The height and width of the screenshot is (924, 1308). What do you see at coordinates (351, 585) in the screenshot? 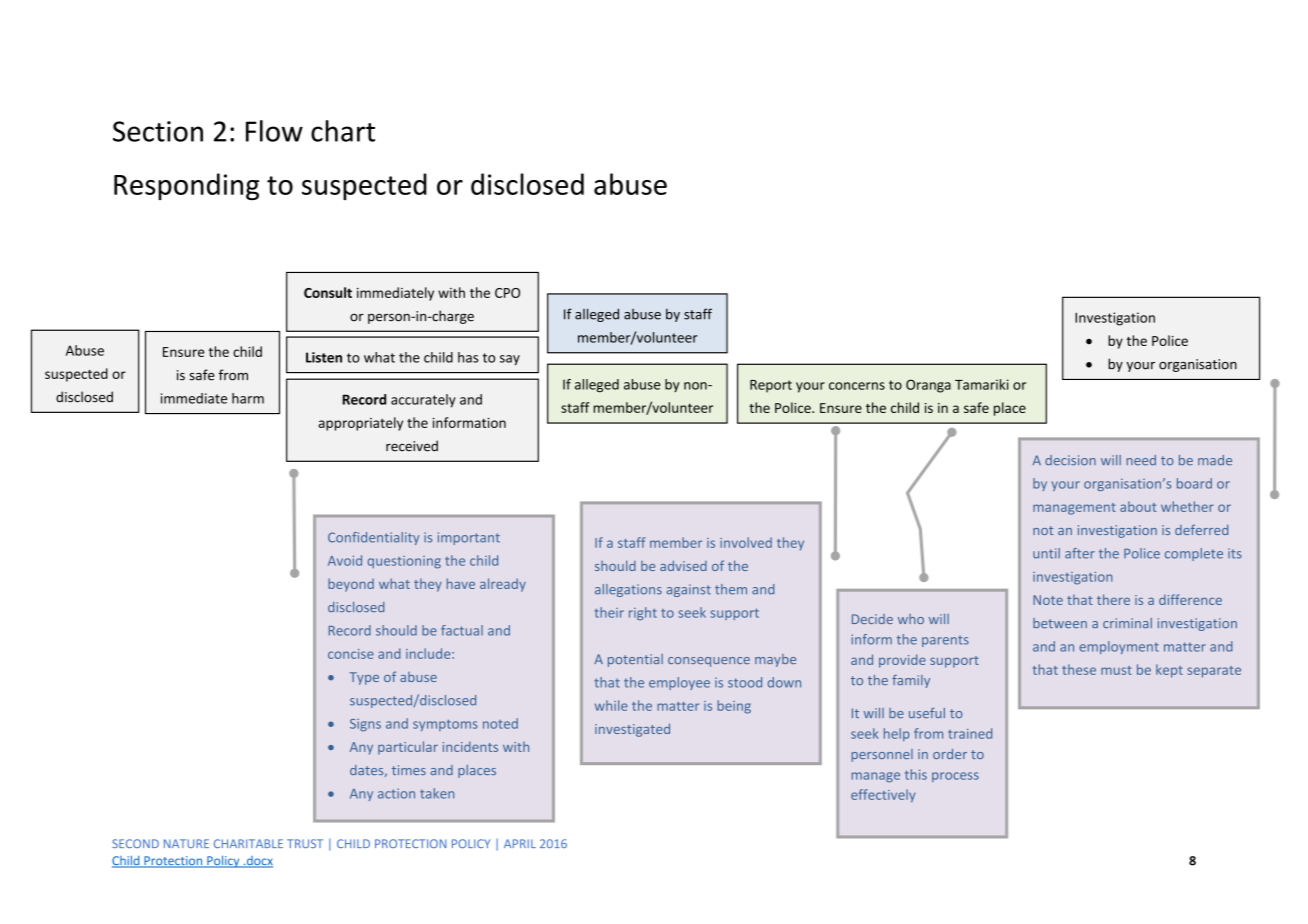
I see `beyond` at bounding box center [351, 585].
